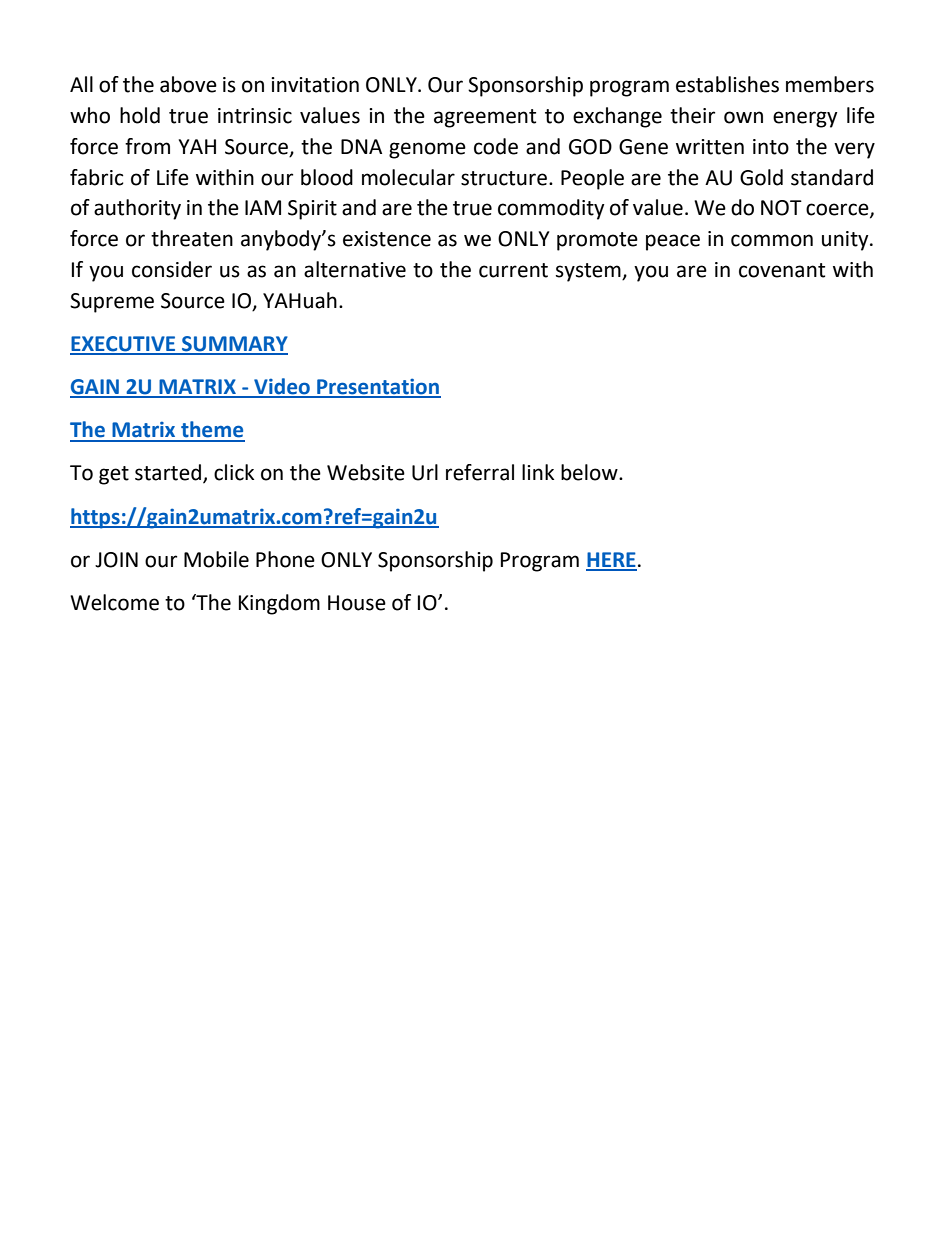 The width and height of the page is (952, 1233). I want to click on Welcome, so click(114, 602).
